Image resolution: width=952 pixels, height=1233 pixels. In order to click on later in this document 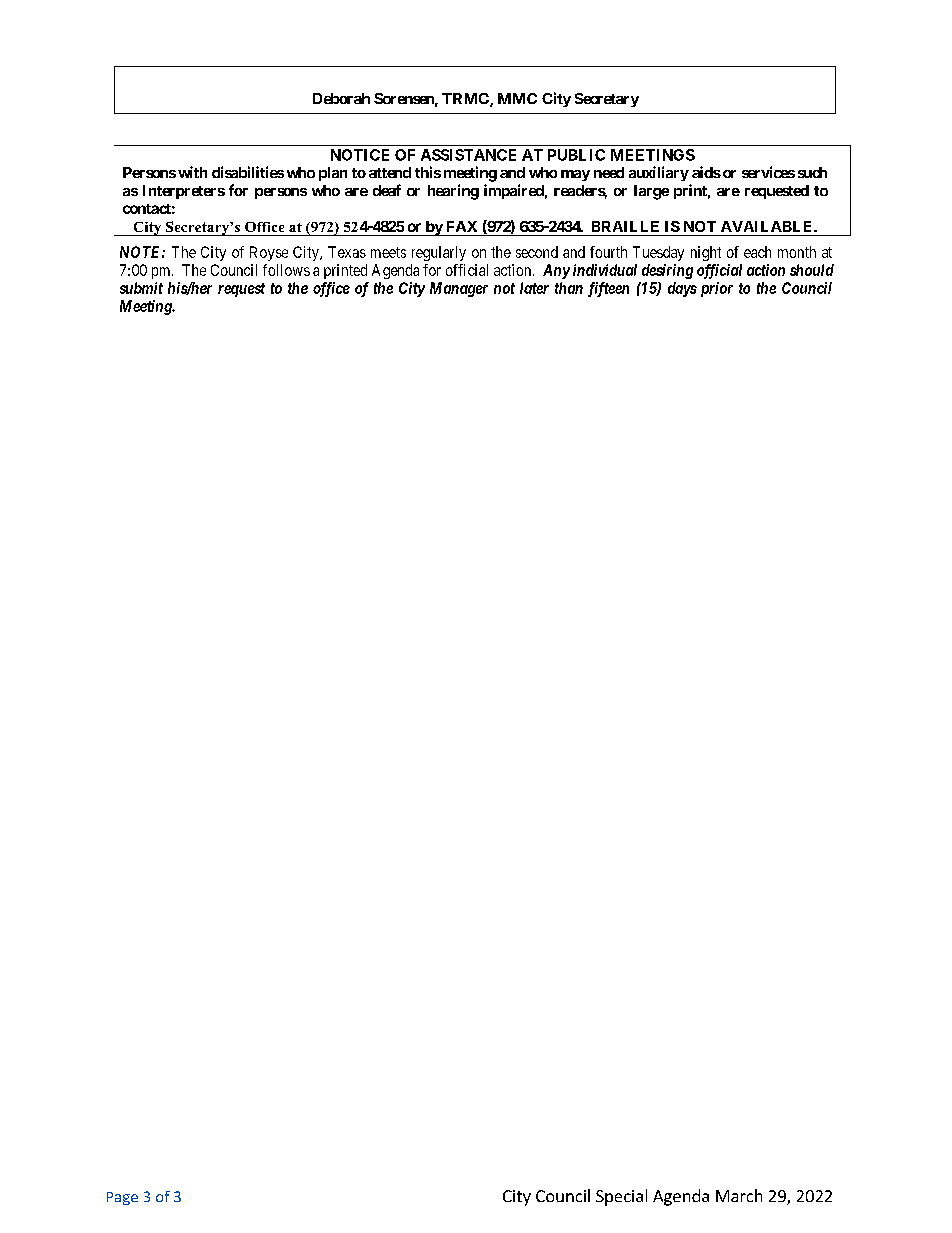, I will do `click(534, 288)`.
